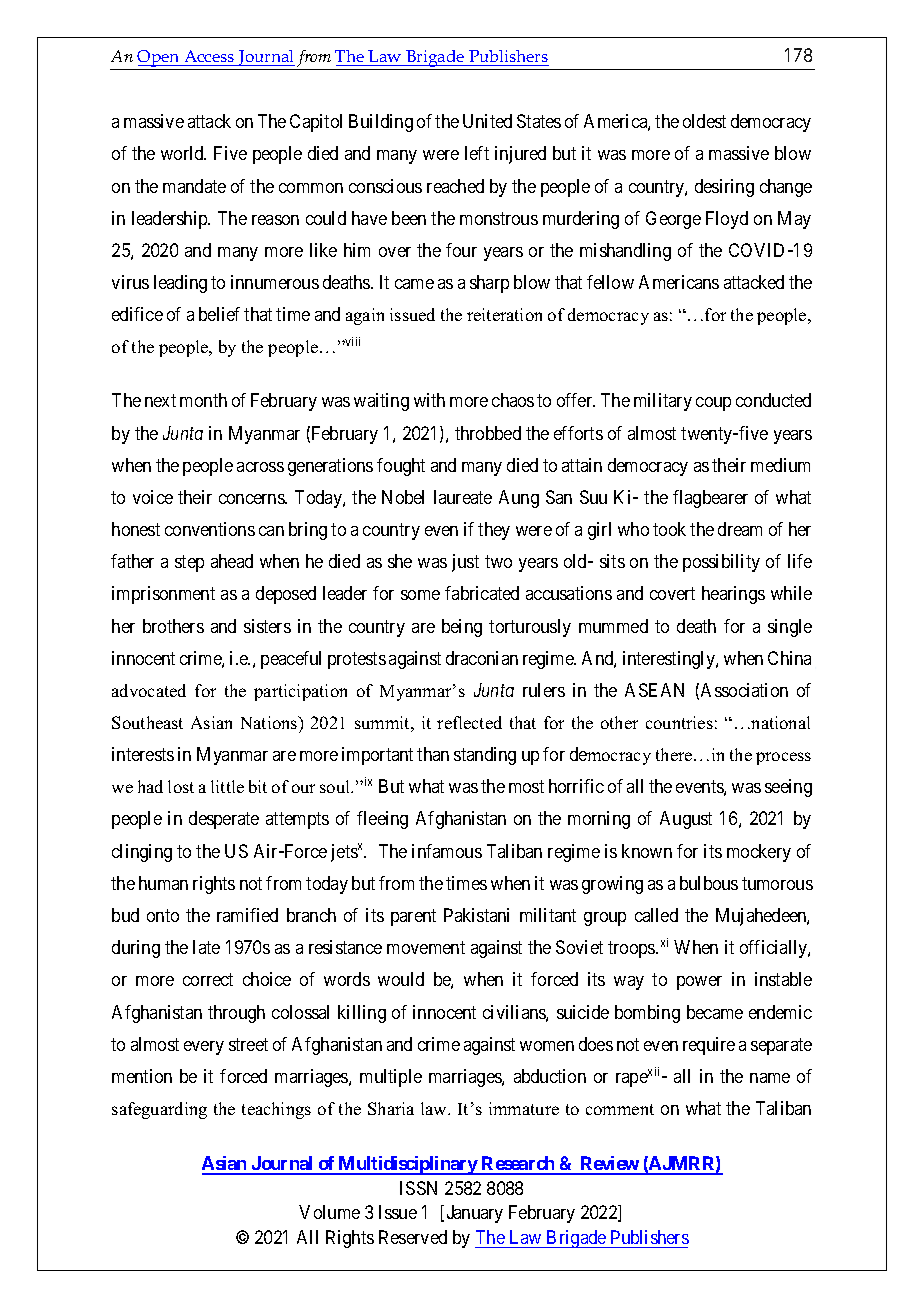 This document has width=924, height=1308. I want to click on sisters, so click(267, 626).
